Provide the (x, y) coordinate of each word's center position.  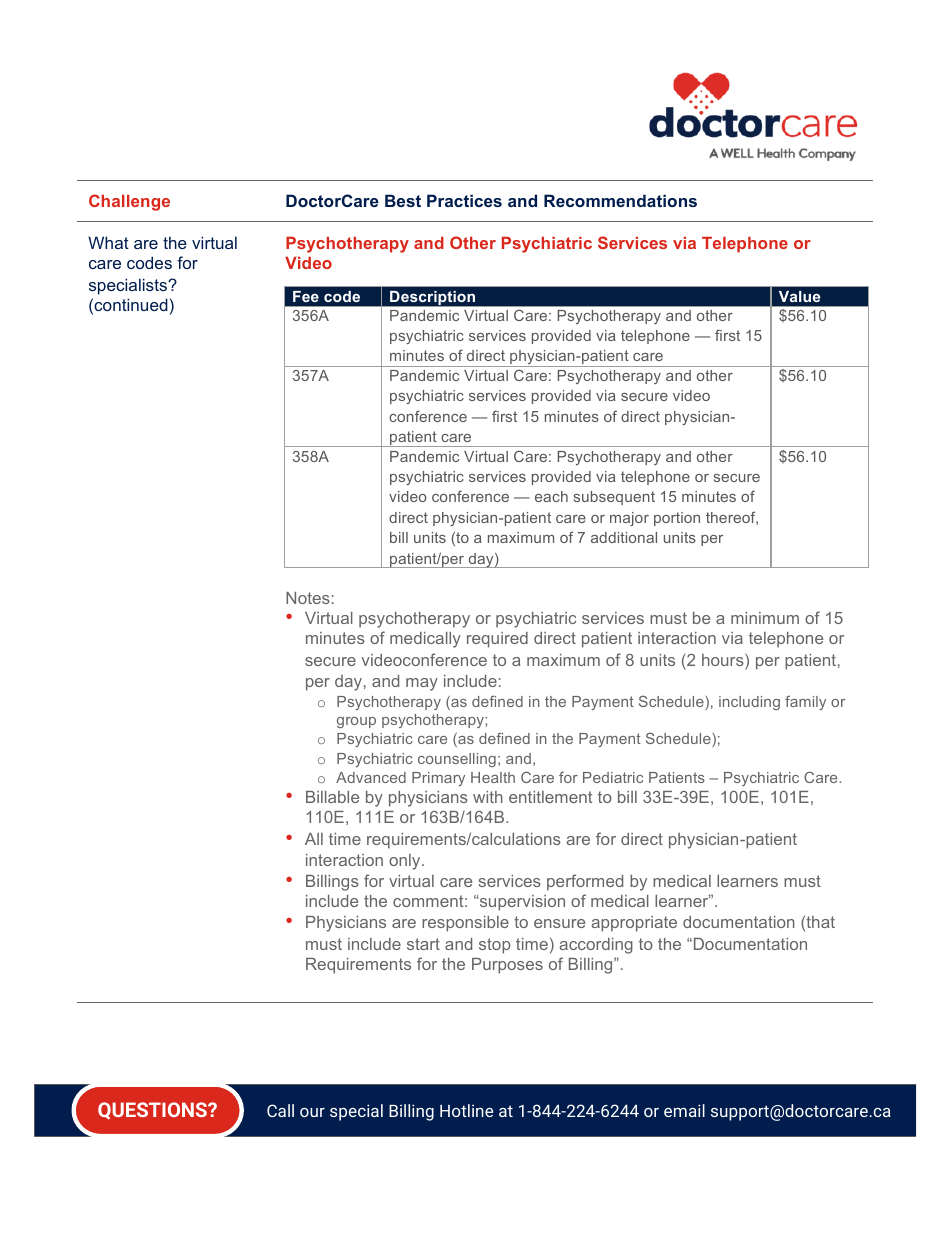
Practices (464, 200)
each (551, 496)
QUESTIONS (153, 1111)
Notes (308, 598)
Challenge (129, 202)
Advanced (371, 777)
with (488, 797)
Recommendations (620, 200)
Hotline (466, 1110)
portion (677, 519)
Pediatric (613, 777)
